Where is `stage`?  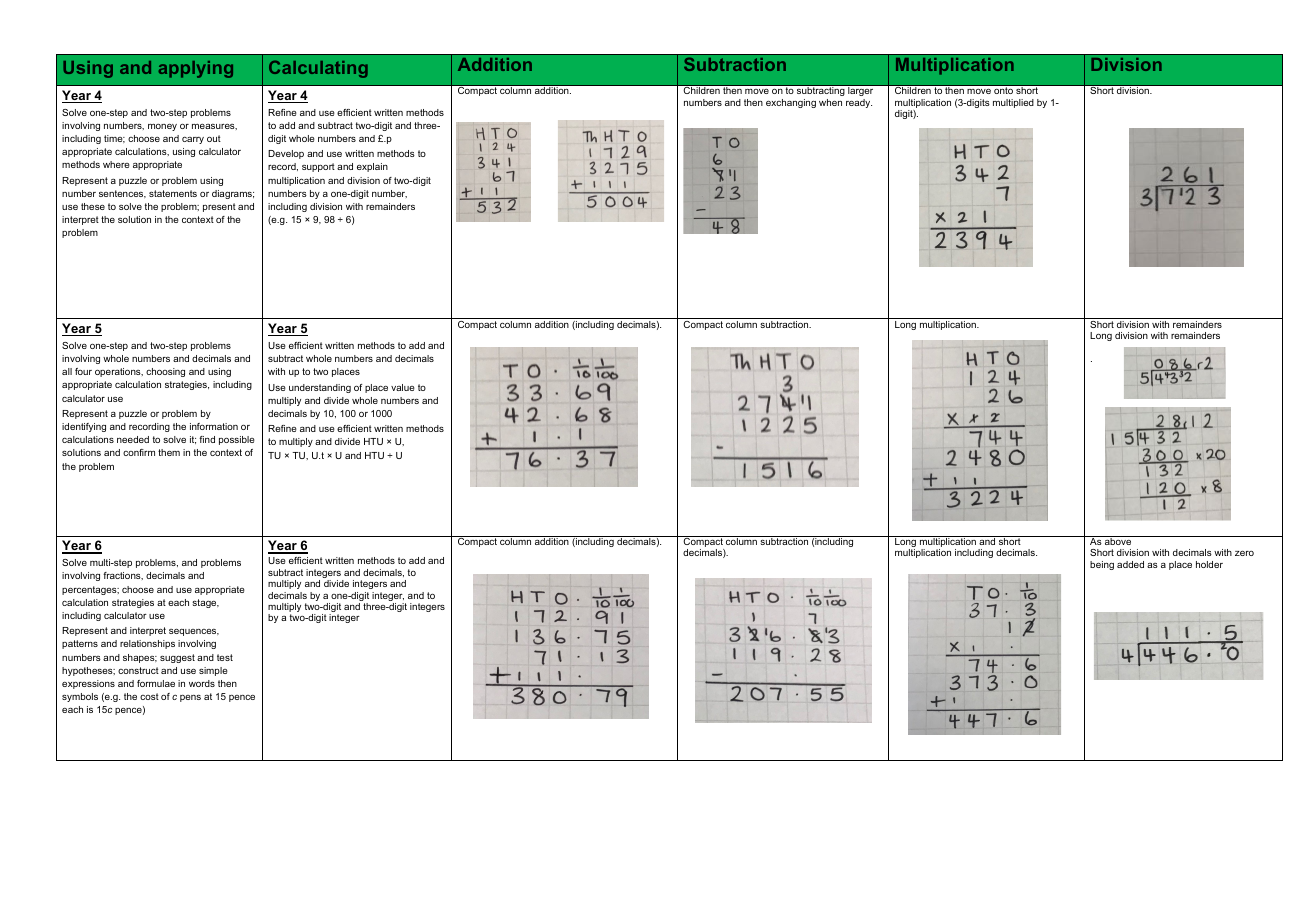 stage is located at coordinates (205, 603).
